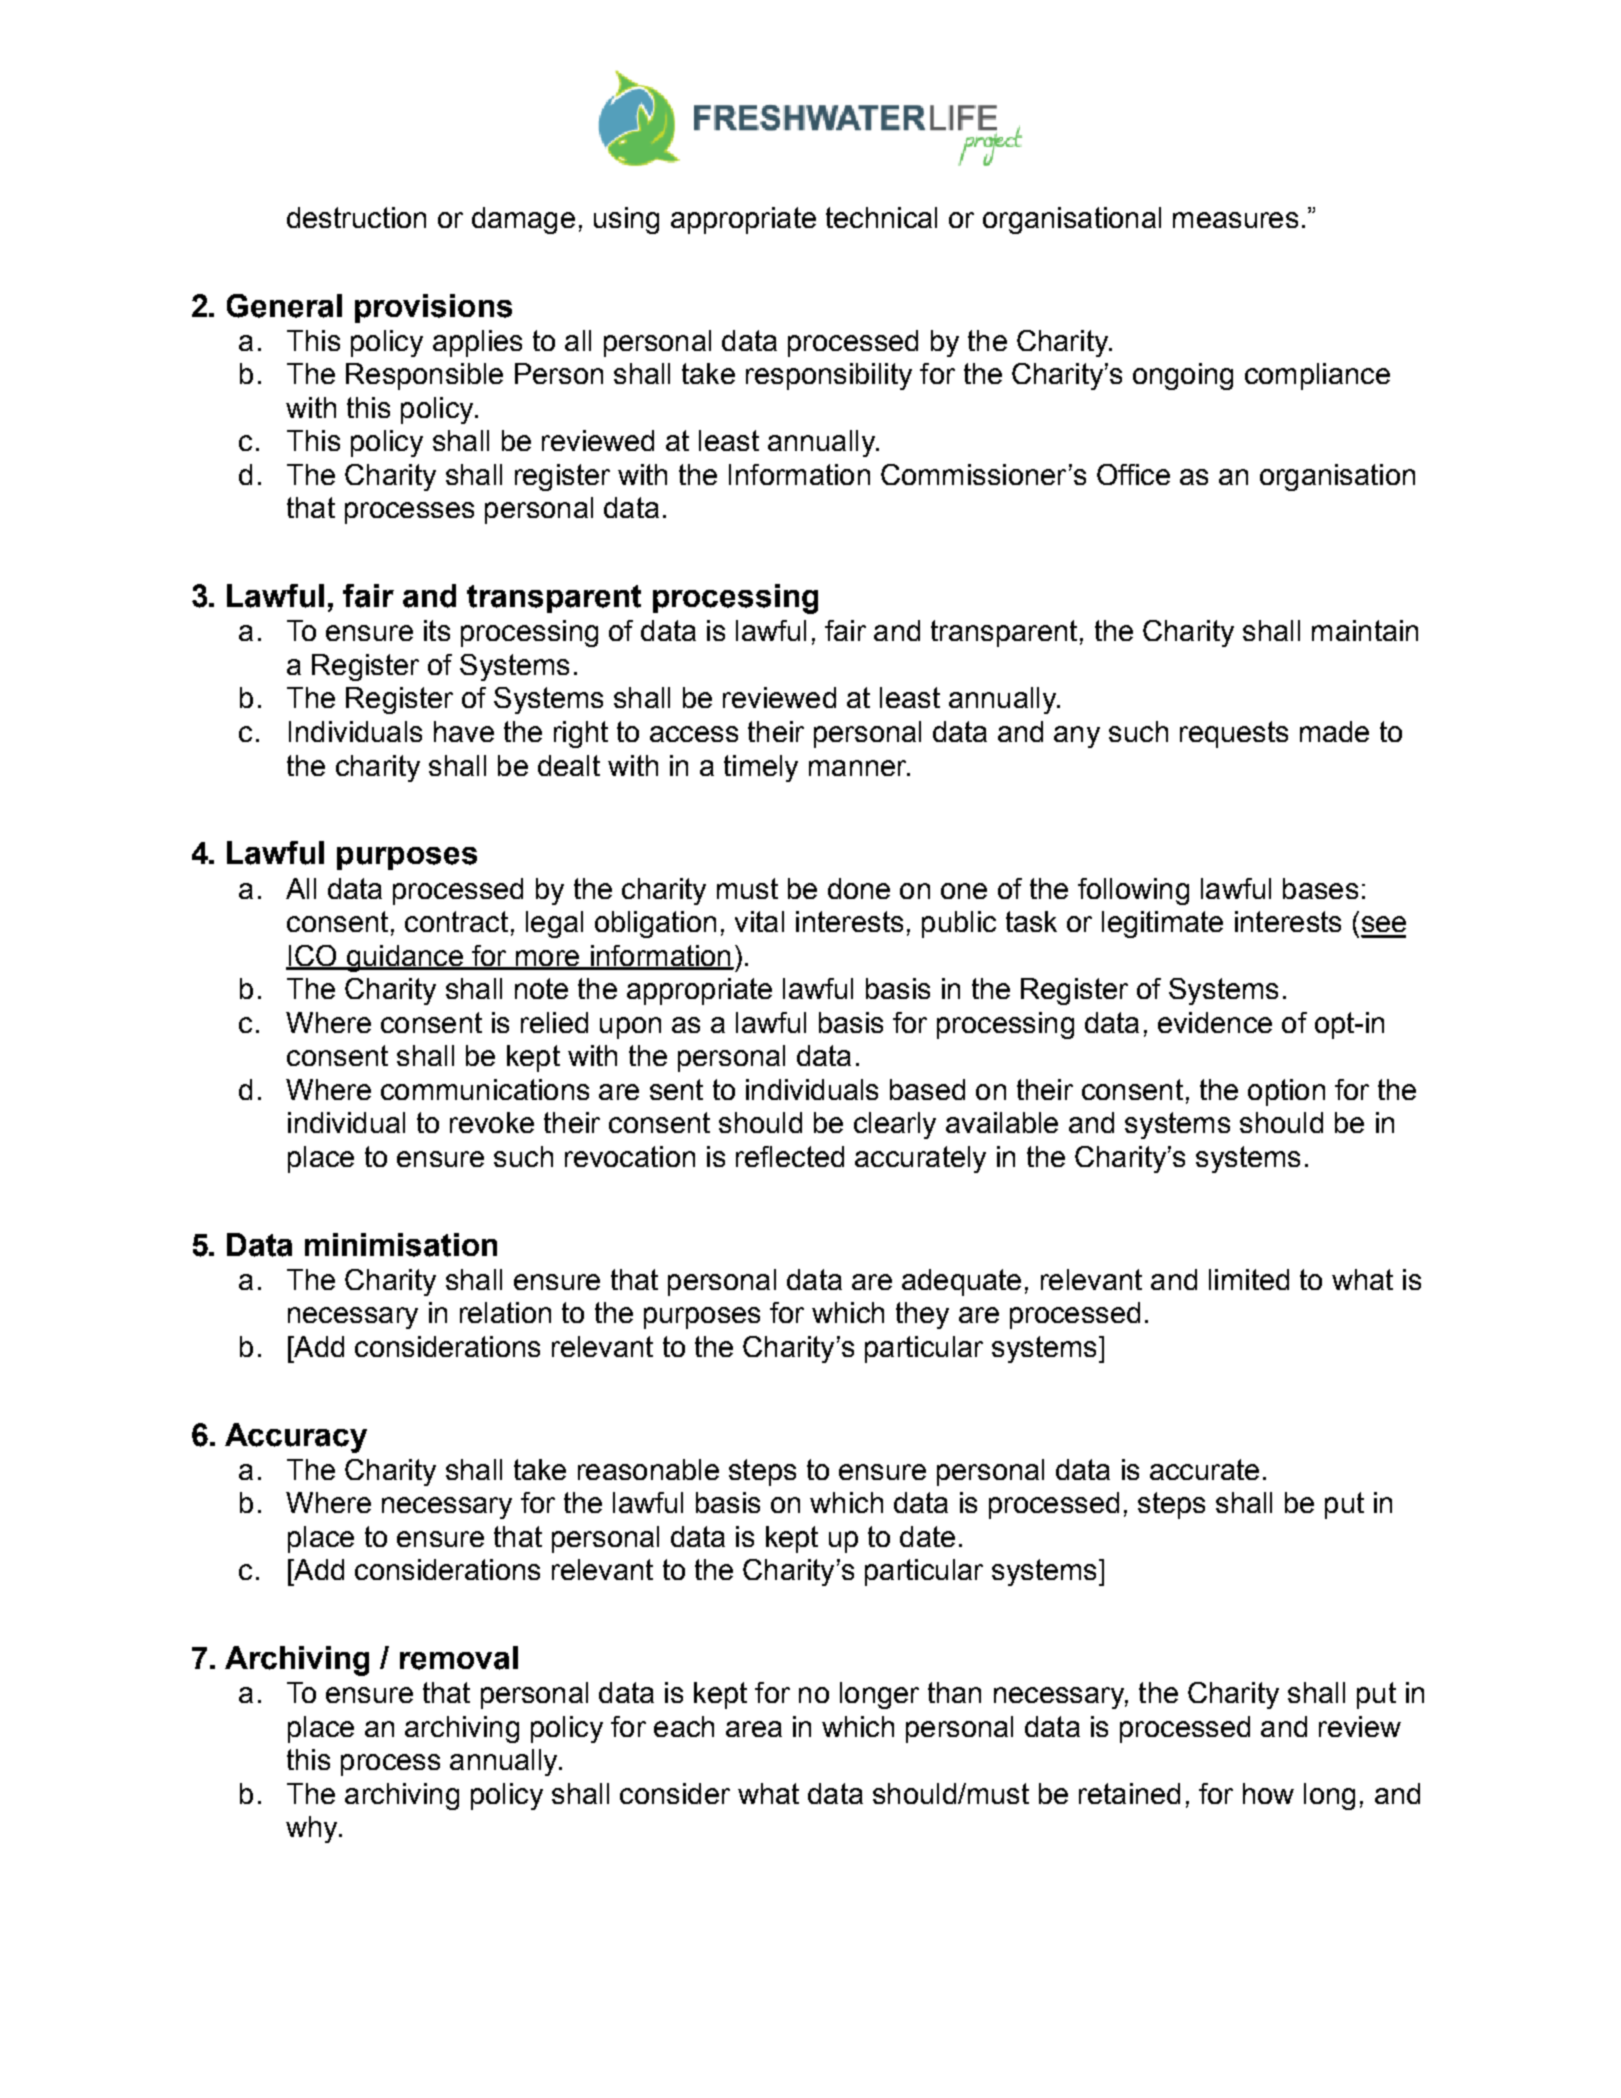 This screenshot has width=1621, height=2098. What do you see at coordinates (927, 1089) in the screenshot?
I see `based` at bounding box center [927, 1089].
